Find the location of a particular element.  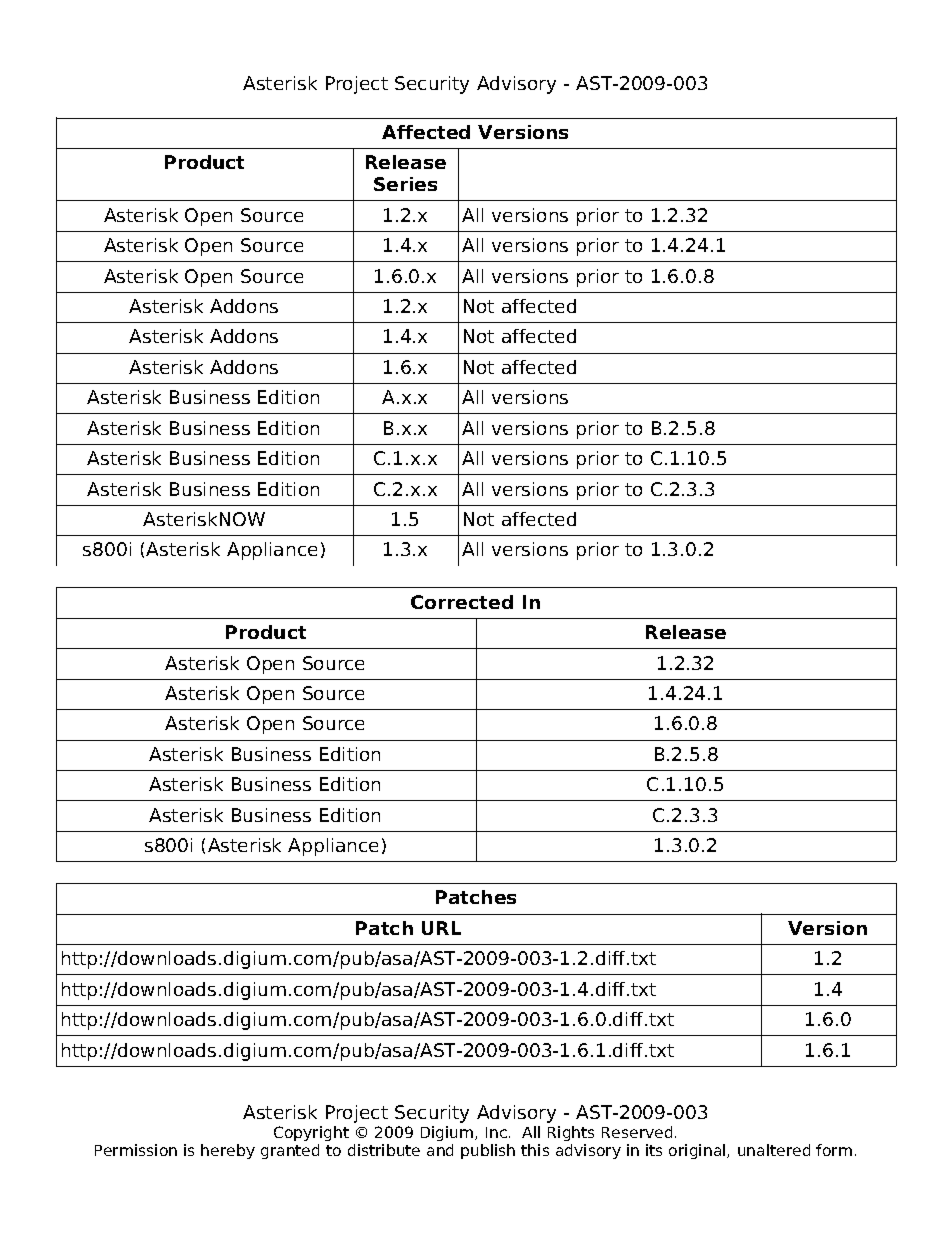

unaltered is located at coordinates (774, 1150).
